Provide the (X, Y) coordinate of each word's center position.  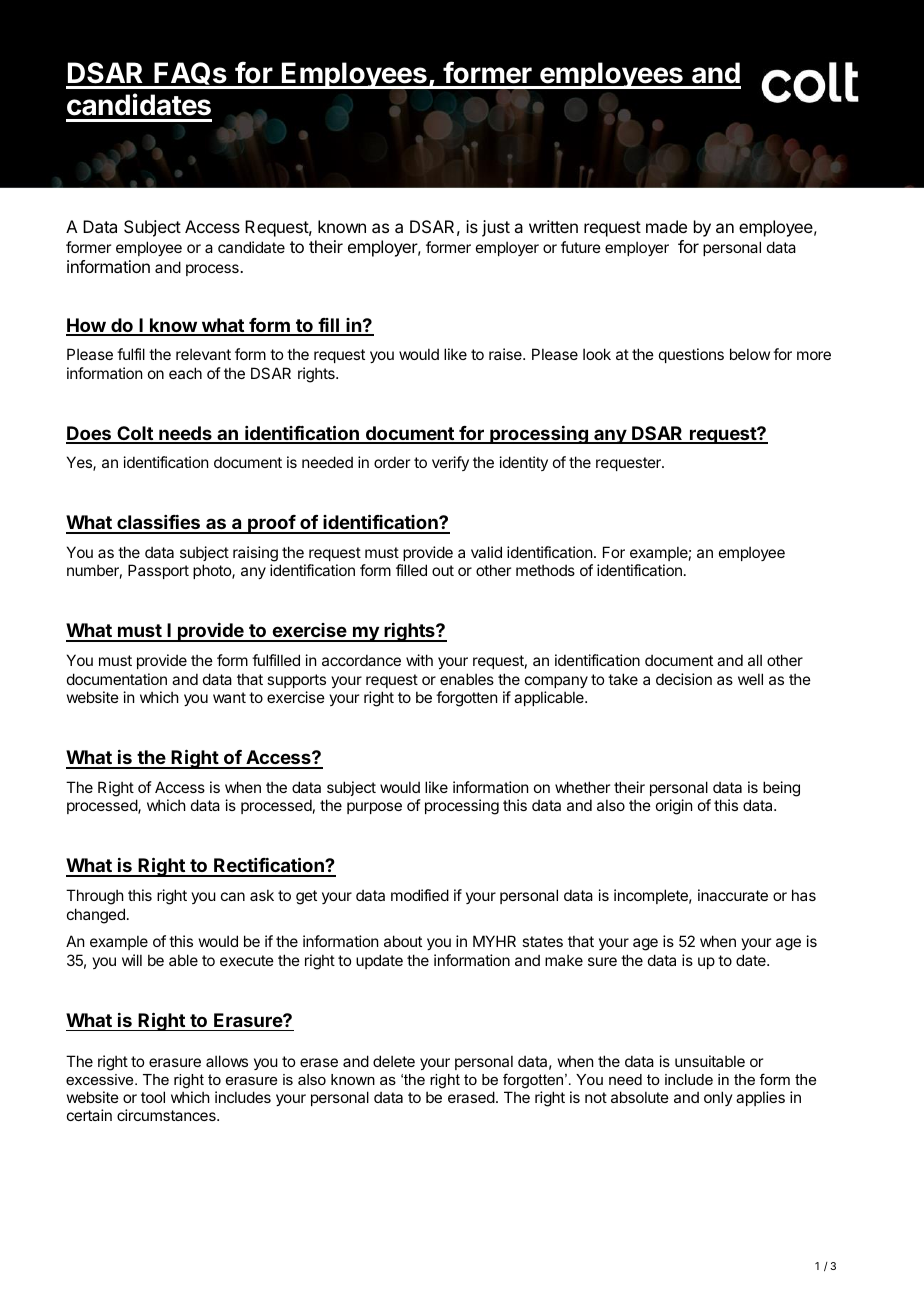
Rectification (269, 866)
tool (153, 1097)
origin (674, 807)
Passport (158, 571)
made (666, 226)
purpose (374, 808)
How (86, 326)
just (496, 228)
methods (545, 570)
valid (486, 552)
